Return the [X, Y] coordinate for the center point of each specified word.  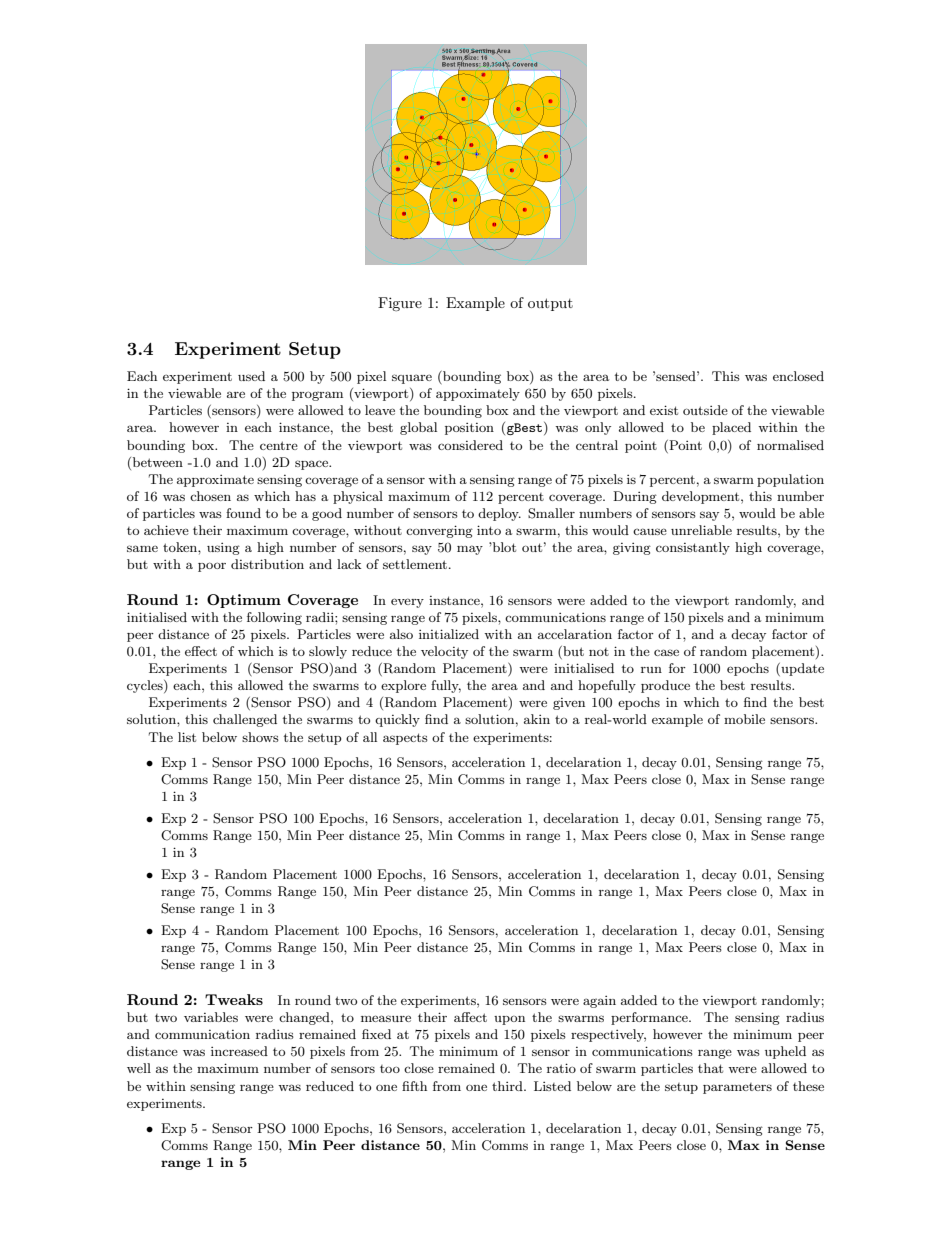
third [508, 1086]
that [710, 1068]
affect [470, 1017]
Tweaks [234, 999]
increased [239, 1051]
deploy [499, 514]
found [243, 513]
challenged [245, 720]
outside [705, 410]
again [599, 1002]
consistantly [693, 548]
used [251, 376]
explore [403, 686]
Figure [400, 304]
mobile [744, 719]
